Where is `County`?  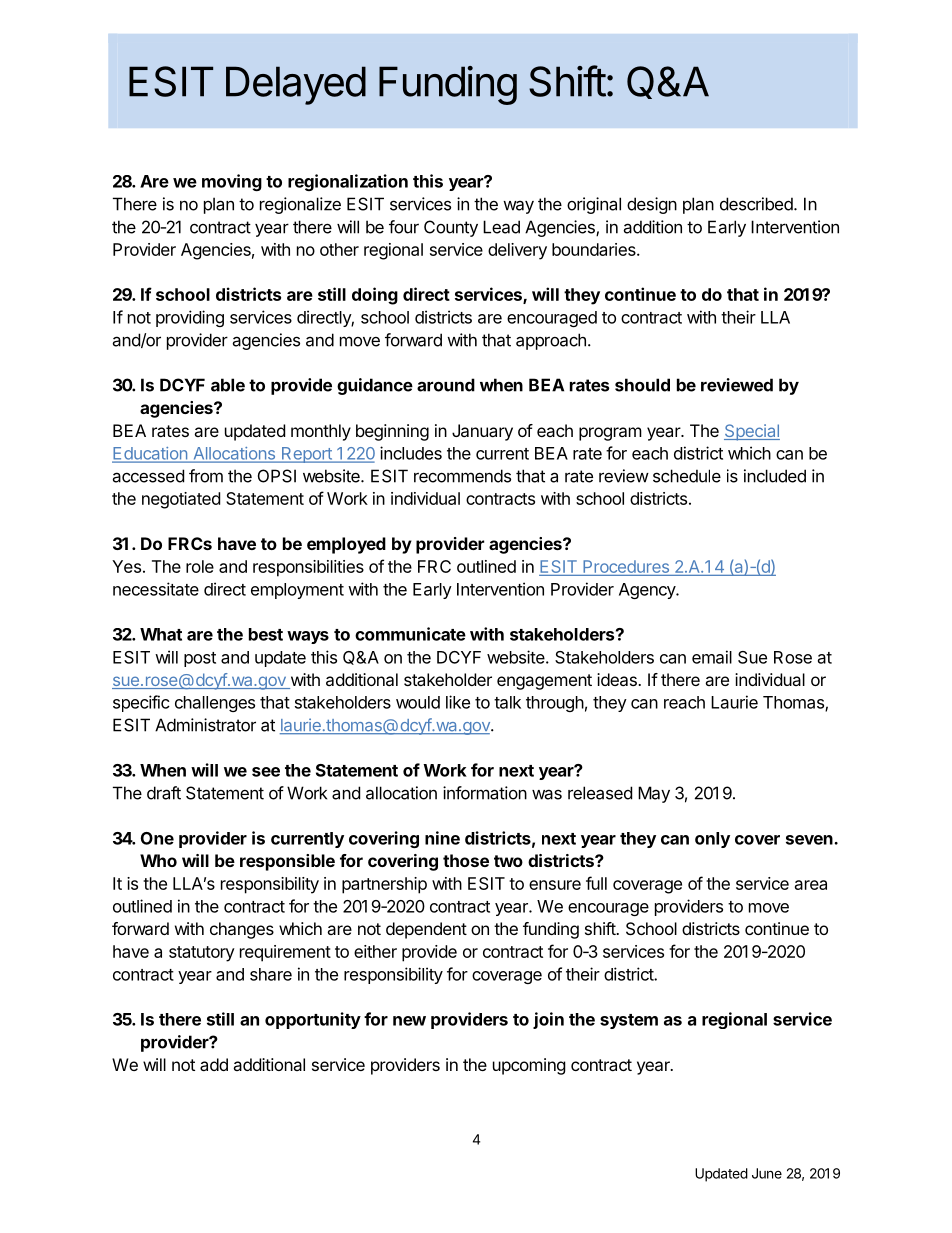 County is located at coordinates (451, 228).
